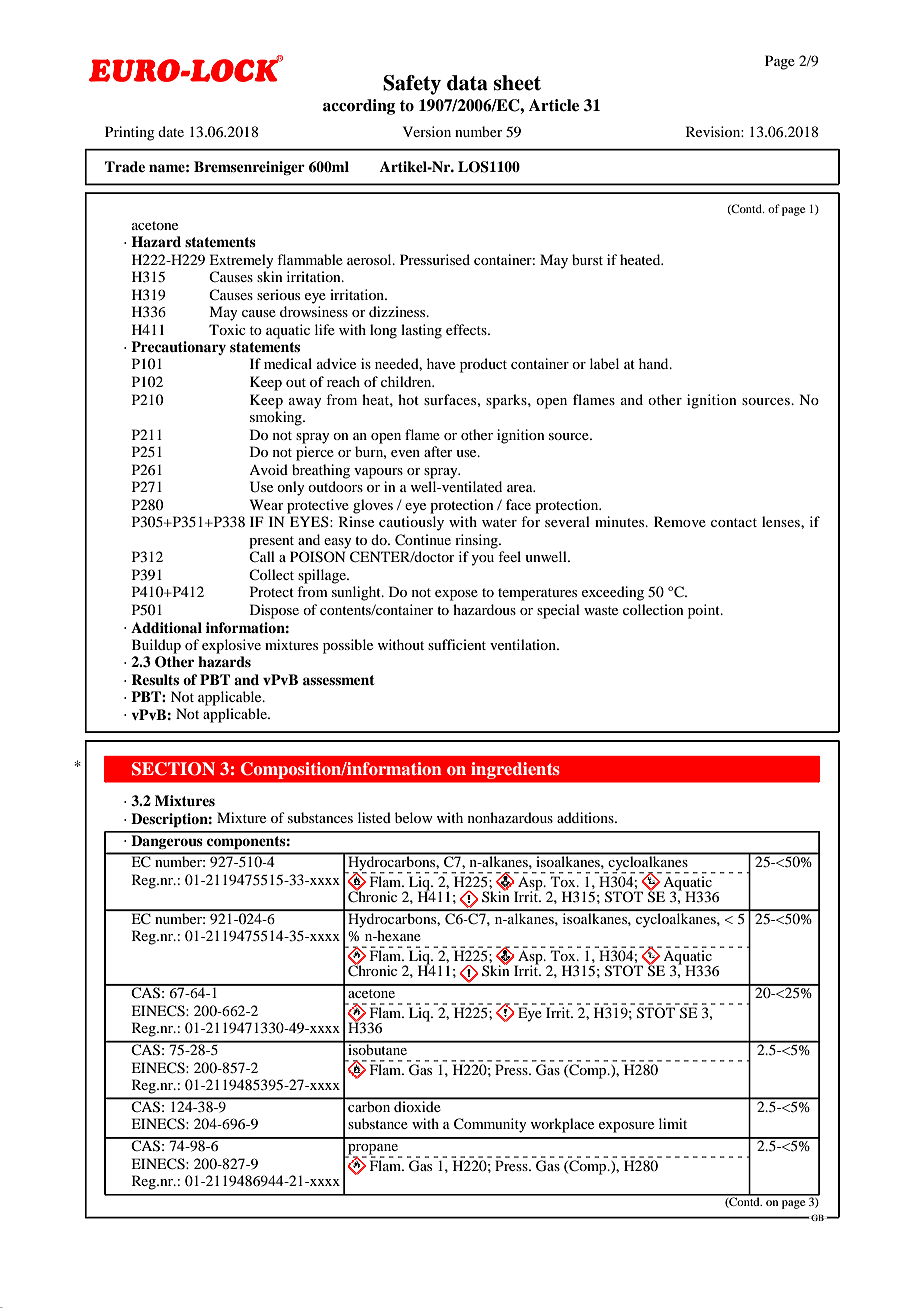 The width and height of the screenshot is (924, 1308). Describe the element at coordinates (457, 644) in the screenshot. I see `sufficient` at that location.
